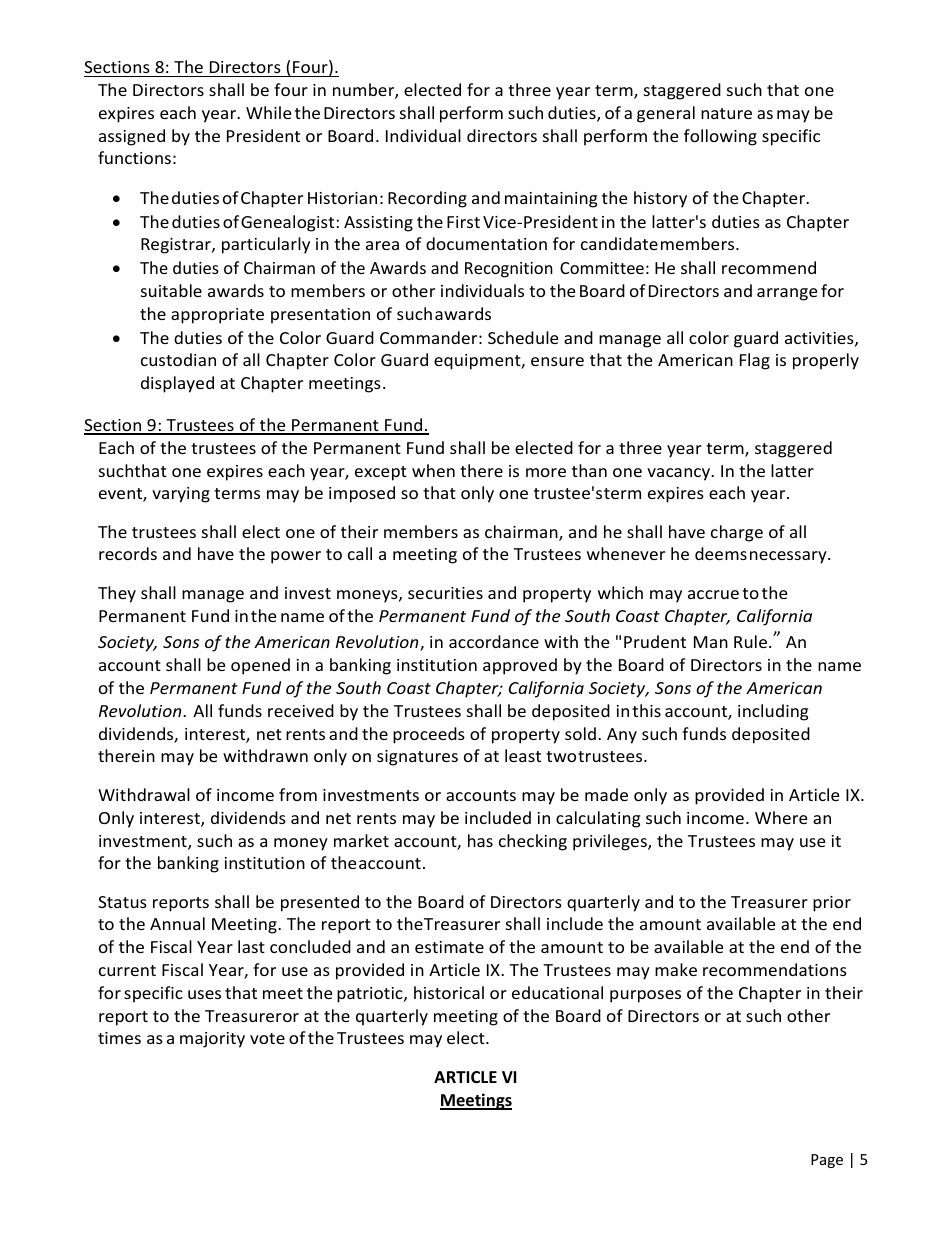 The image size is (952, 1233). What do you see at coordinates (720, 137) in the screenshot?
I see `following` at bounding box center [720, 137].
